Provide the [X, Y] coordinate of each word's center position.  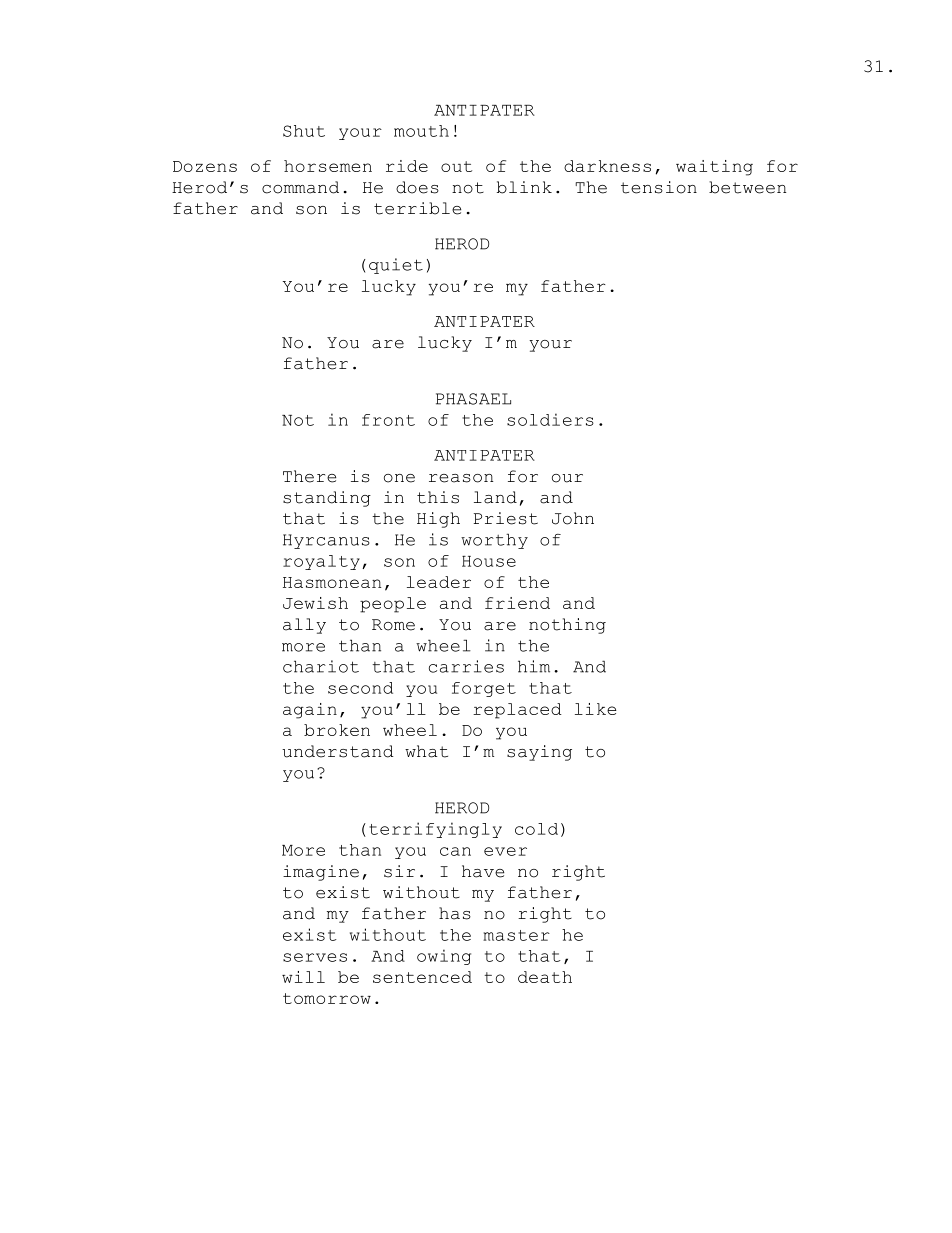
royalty [321, 562]
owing [444, 957]
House [489, 561]
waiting [714, 168]
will [303, 977]
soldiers [550, 419]
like [596, 709]
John [573, 518]
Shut [304, 131]
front [388, 420]
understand [338, 751]
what [426, 751]
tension [659, 187]
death [545, 977]
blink [524, 187]
